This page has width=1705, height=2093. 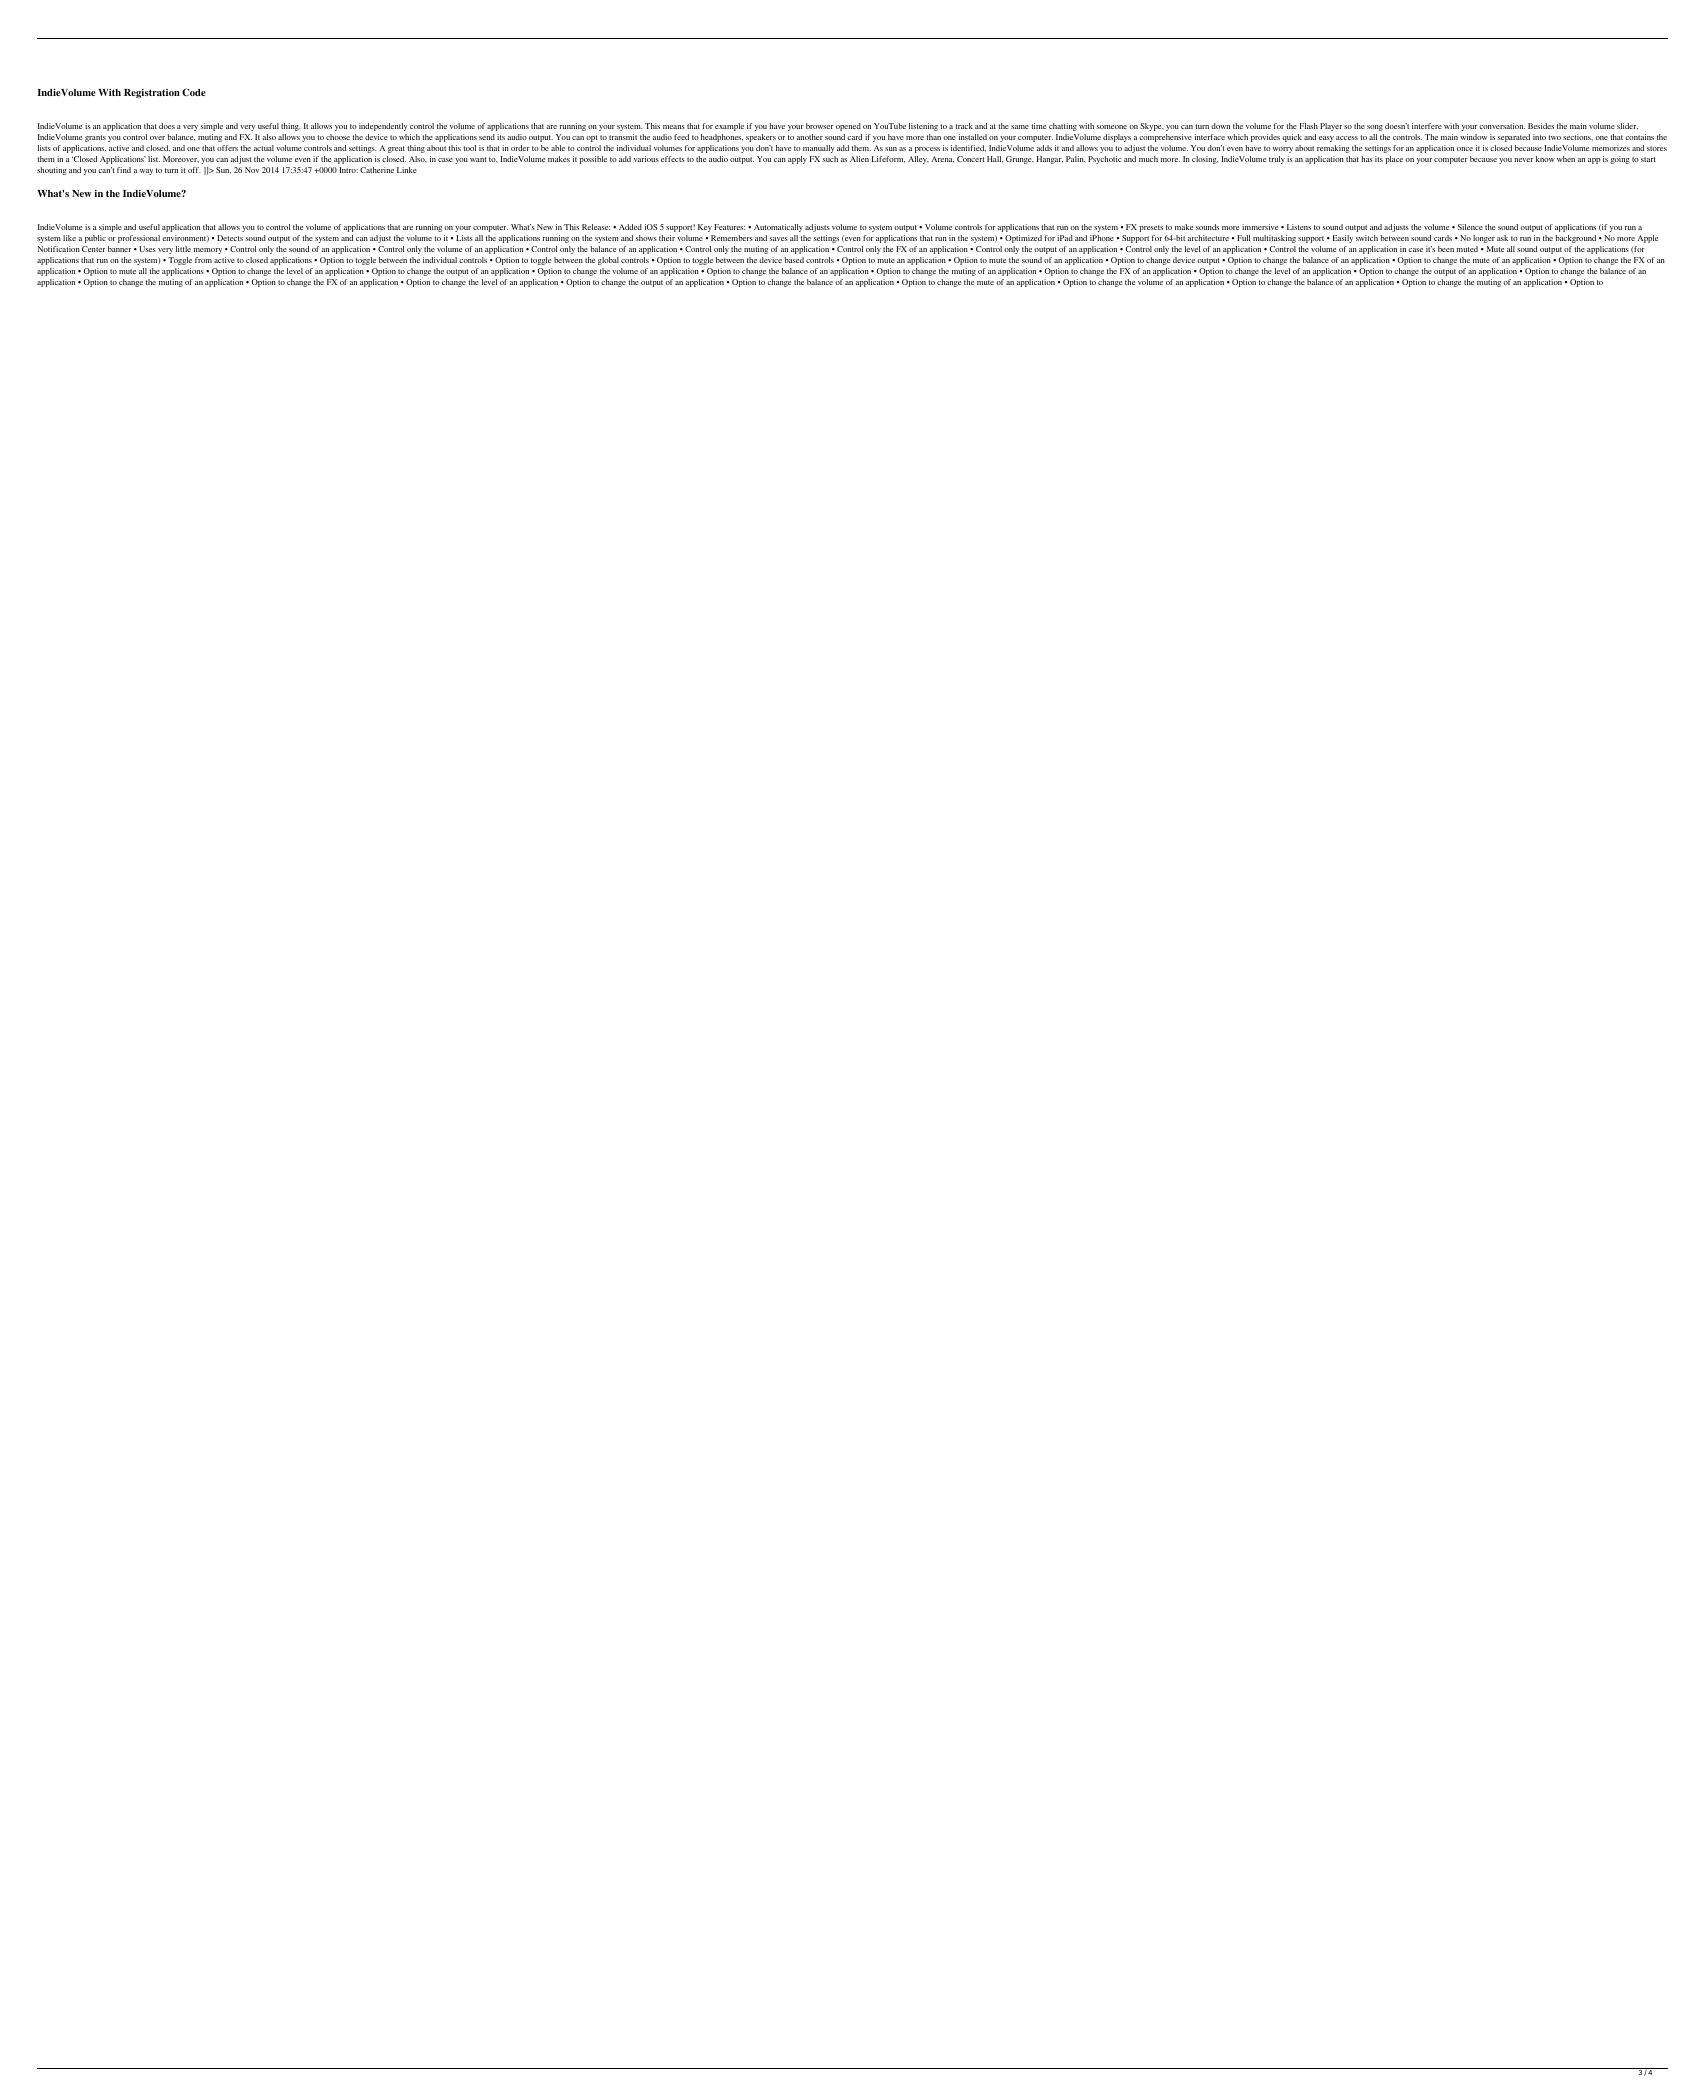 I want to click on independently, so click(x=383, y=127).
